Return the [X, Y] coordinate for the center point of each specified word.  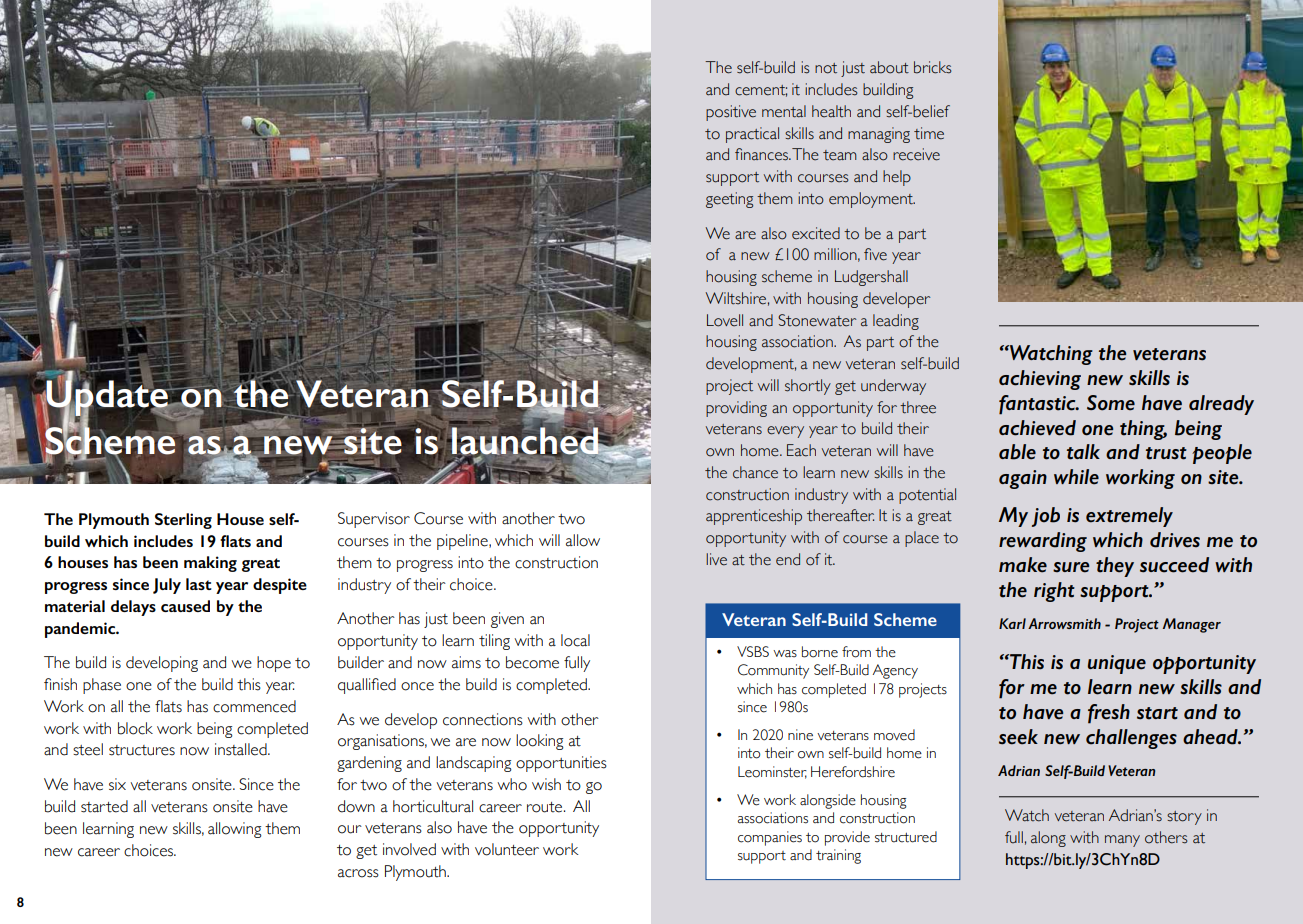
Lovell [725, 320]
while [1076, 477]
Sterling [183, 521]
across [358, 873]
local [575, 640]
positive [731, 113]
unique [1117, 664]
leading [896, 322]
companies [770, 838]
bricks [932, 67]
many [1122, 841]
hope [274, 664]
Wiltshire [736, 298]
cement [761, 91]
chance [755, 472]
